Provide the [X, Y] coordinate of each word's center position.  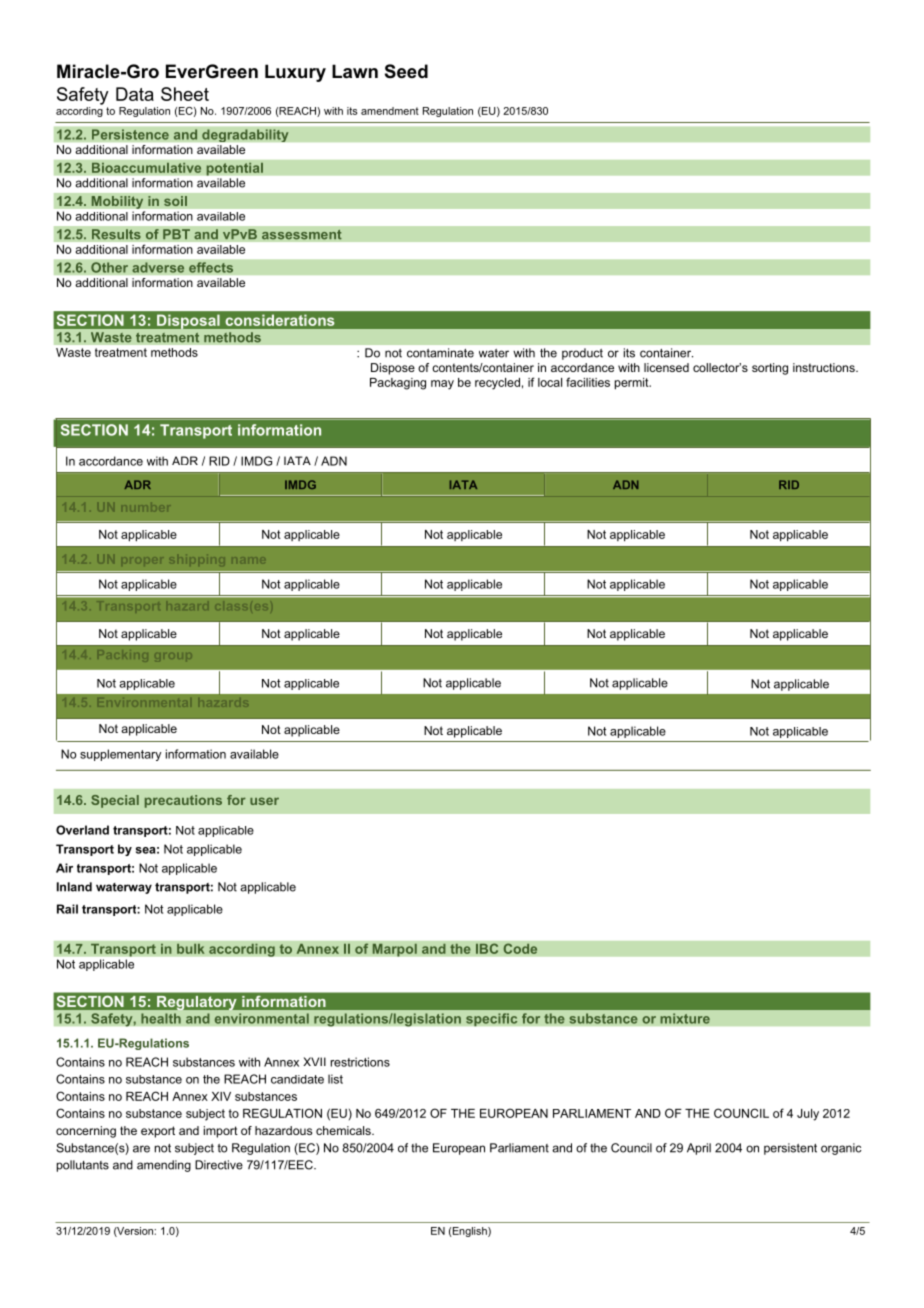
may [442, 385]
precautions [183, 801]
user [264, 801]
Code [520, 948]
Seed [406, 71]
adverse [158, 267]
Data [135, 94]
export [158, 1132]
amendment [390, 111]
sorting [770, 369]
